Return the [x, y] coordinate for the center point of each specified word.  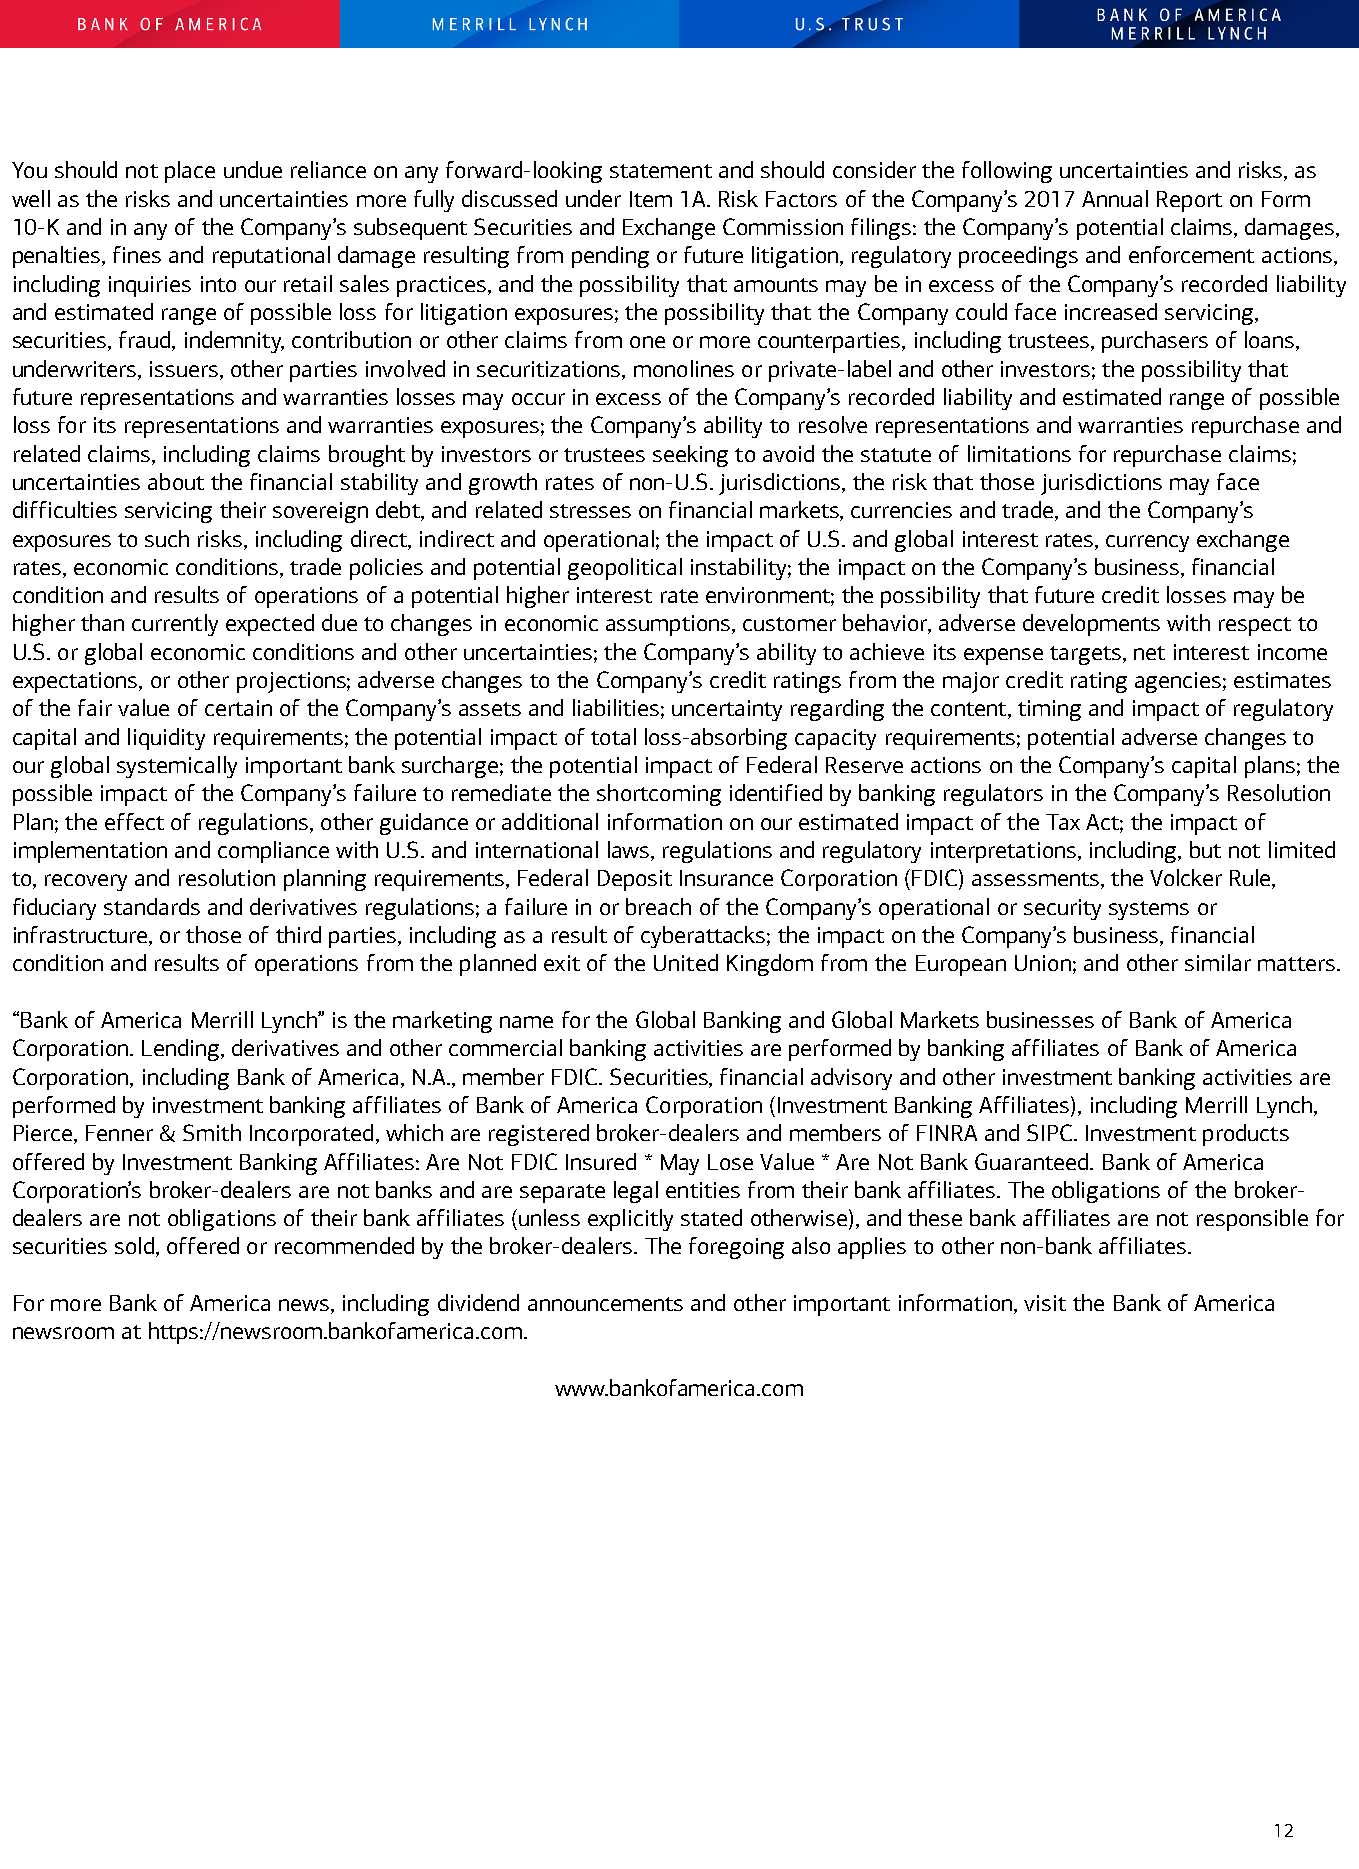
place [190, 172]
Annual [1115, 198]
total [613, 736]
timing [1049, 710]
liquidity [166, 739]
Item [651, 199]
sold [134, 1245]
